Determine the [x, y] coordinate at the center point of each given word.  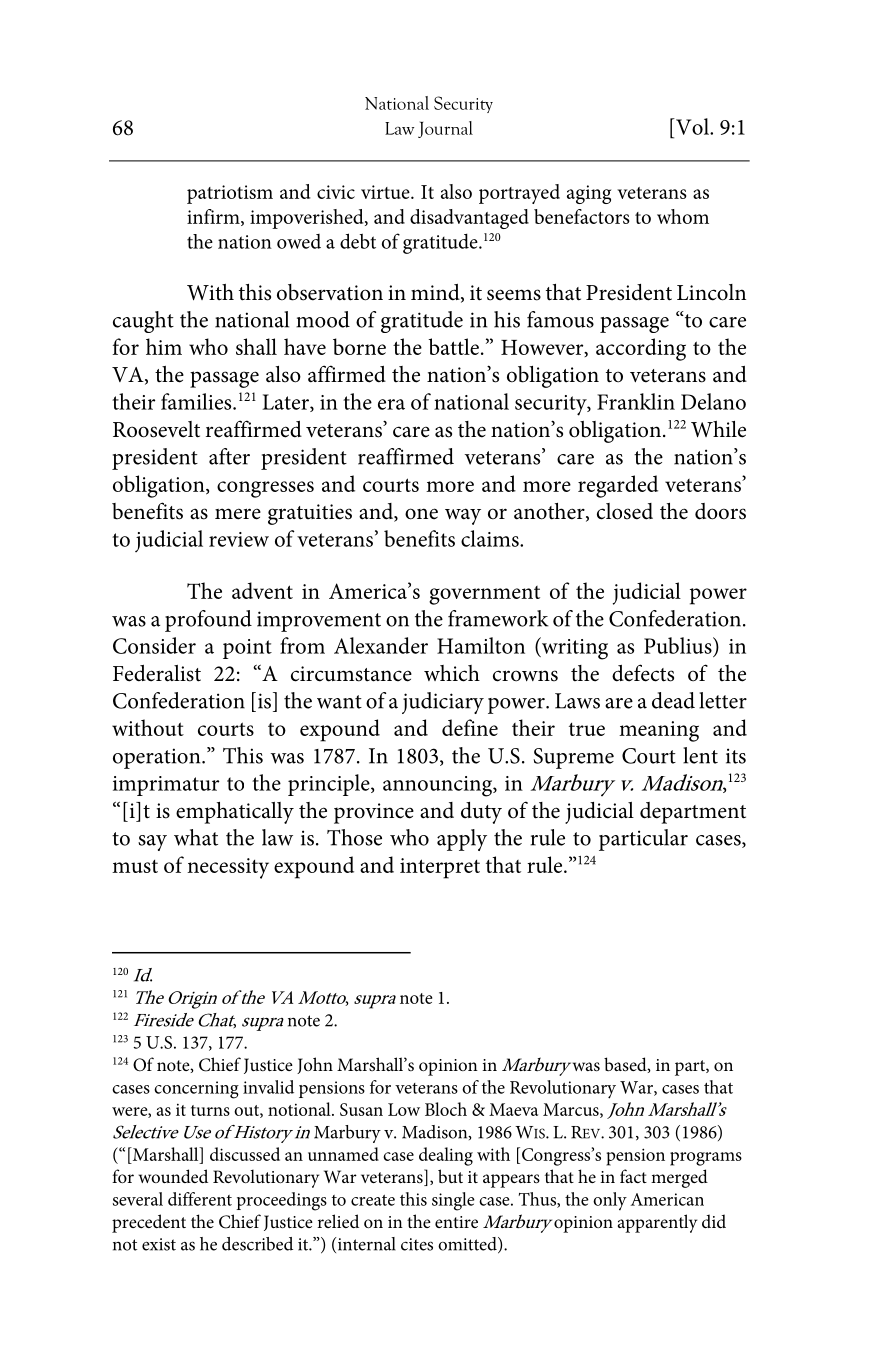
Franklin [636, 401]
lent [700, 755]
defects [643, 673]
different [200, 1199]
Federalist [157, 673]
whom [683, 216]
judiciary [443, 703]
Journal [445, 129]
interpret [440, 868]
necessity [228, 868]
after [229, 456]
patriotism [230, 194]
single [453, 1201]
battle [453, 346]
